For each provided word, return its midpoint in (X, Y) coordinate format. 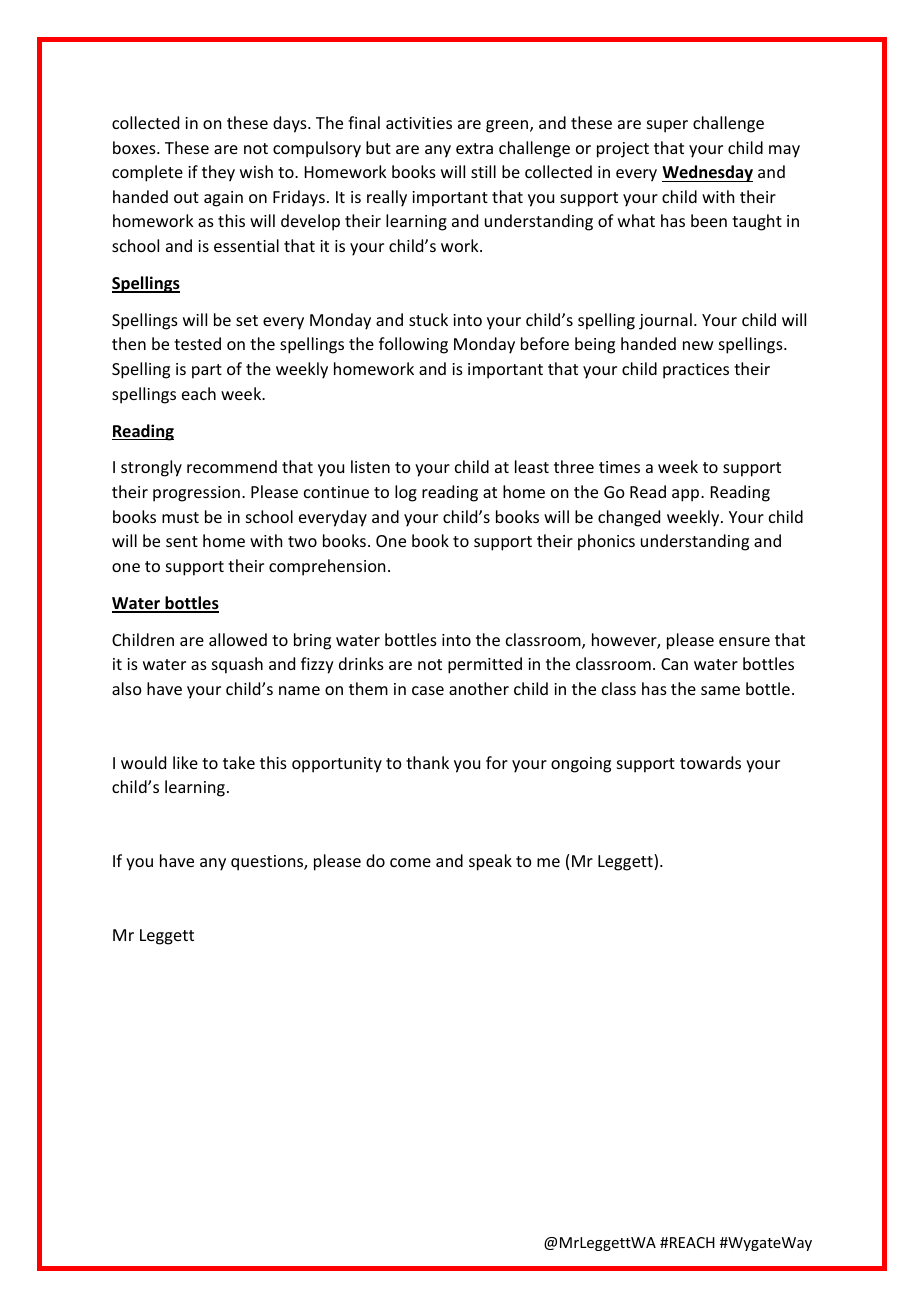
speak (490, 862)
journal (665, 321)
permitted (485, 665)
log (406, 493)
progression (196, 494)
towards (710, 762)
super (667, 126)
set (247, 320)
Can (674, 664)
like (185, 762)
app (687, 495)
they (218, 173)
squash (237, 665)
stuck (428, 319)
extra (474, 148)
